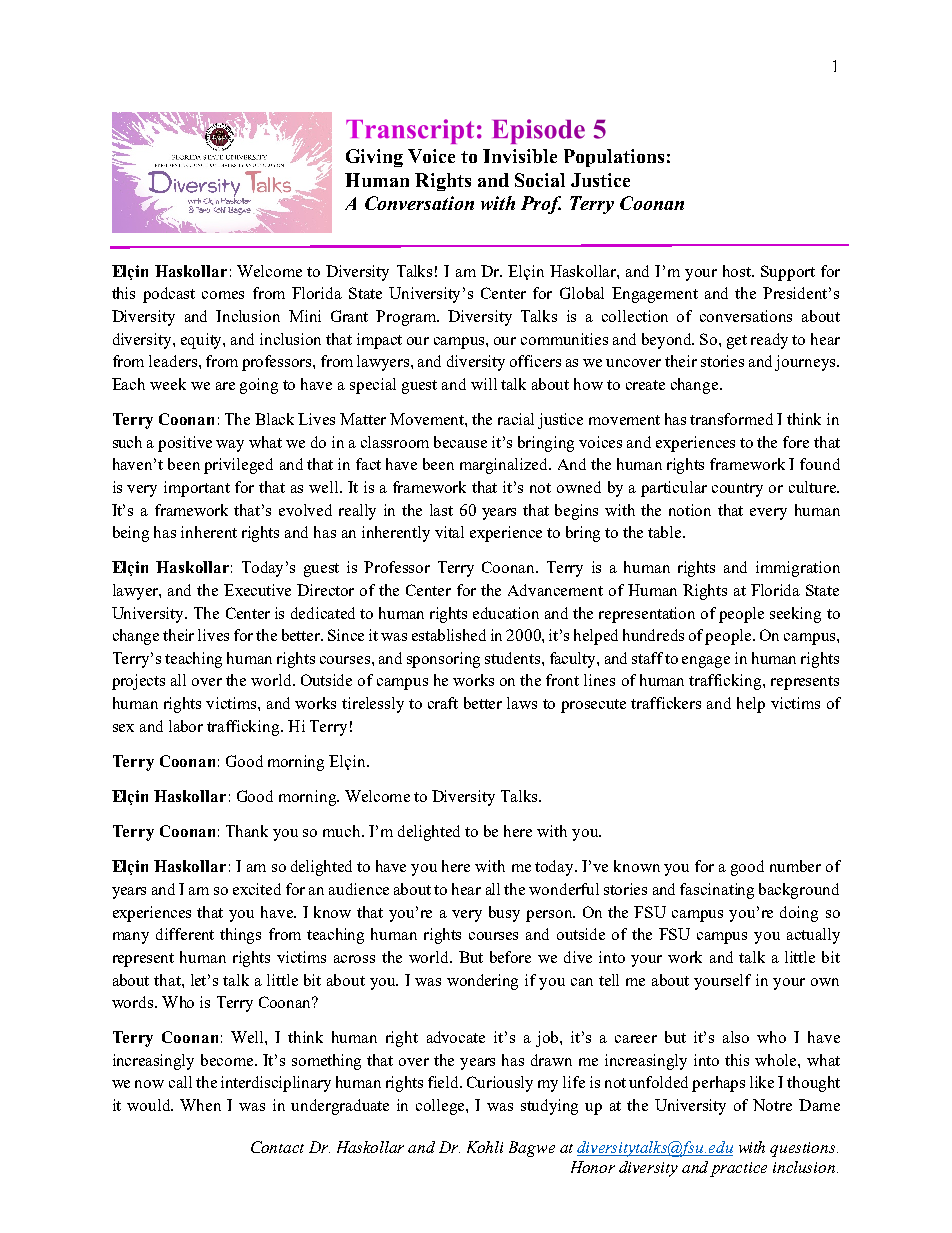  Describe the element at coordinates (441, 510) in the screenshot. I see `last` at that location.
